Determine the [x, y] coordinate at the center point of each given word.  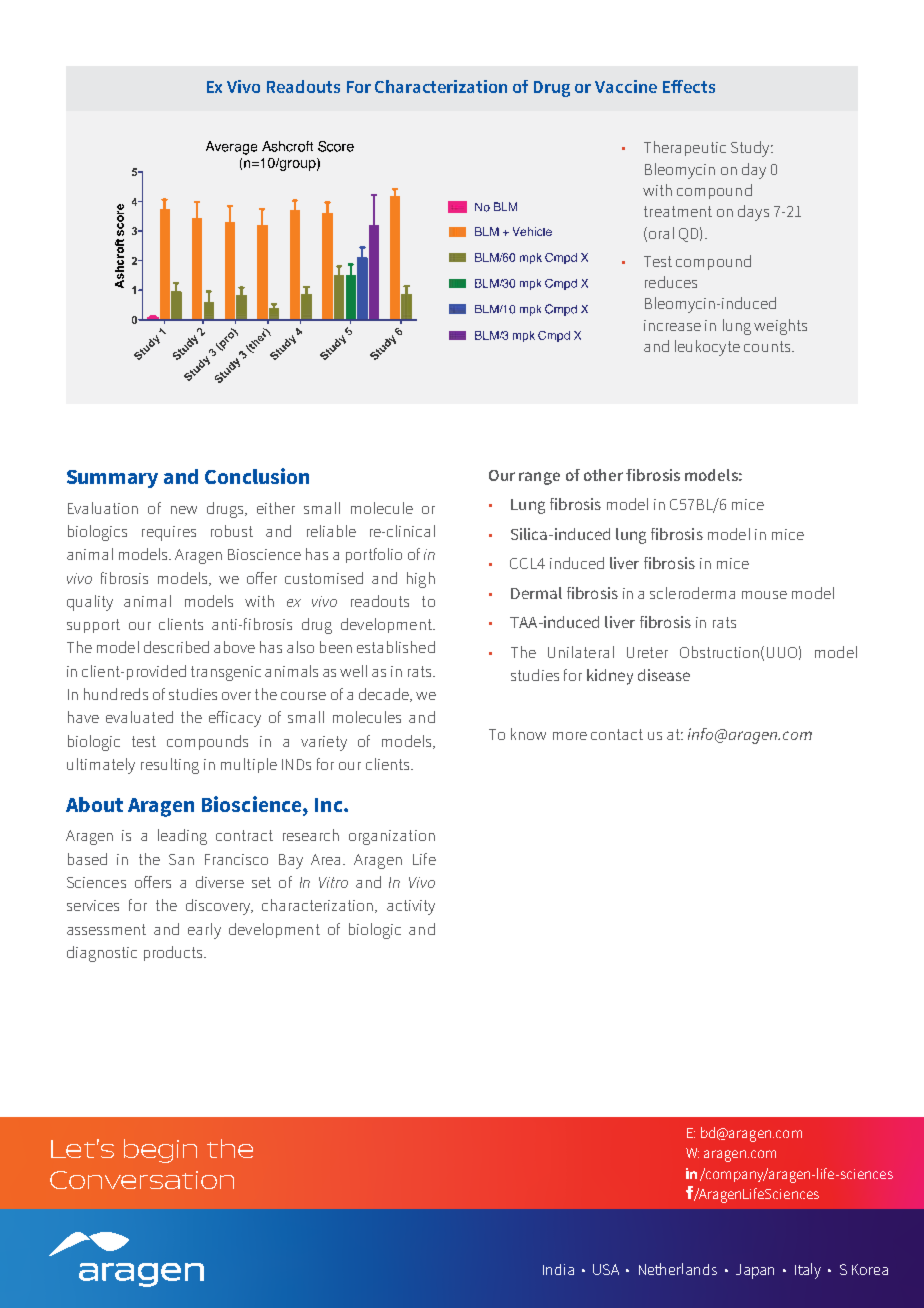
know [528, 734]
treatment [678, 211]
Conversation [142, 1180]
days [753, 213]
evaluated [139, 717]
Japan [755, 1271]
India [558, 1269]
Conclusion [257, 476]
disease [664, 675]
